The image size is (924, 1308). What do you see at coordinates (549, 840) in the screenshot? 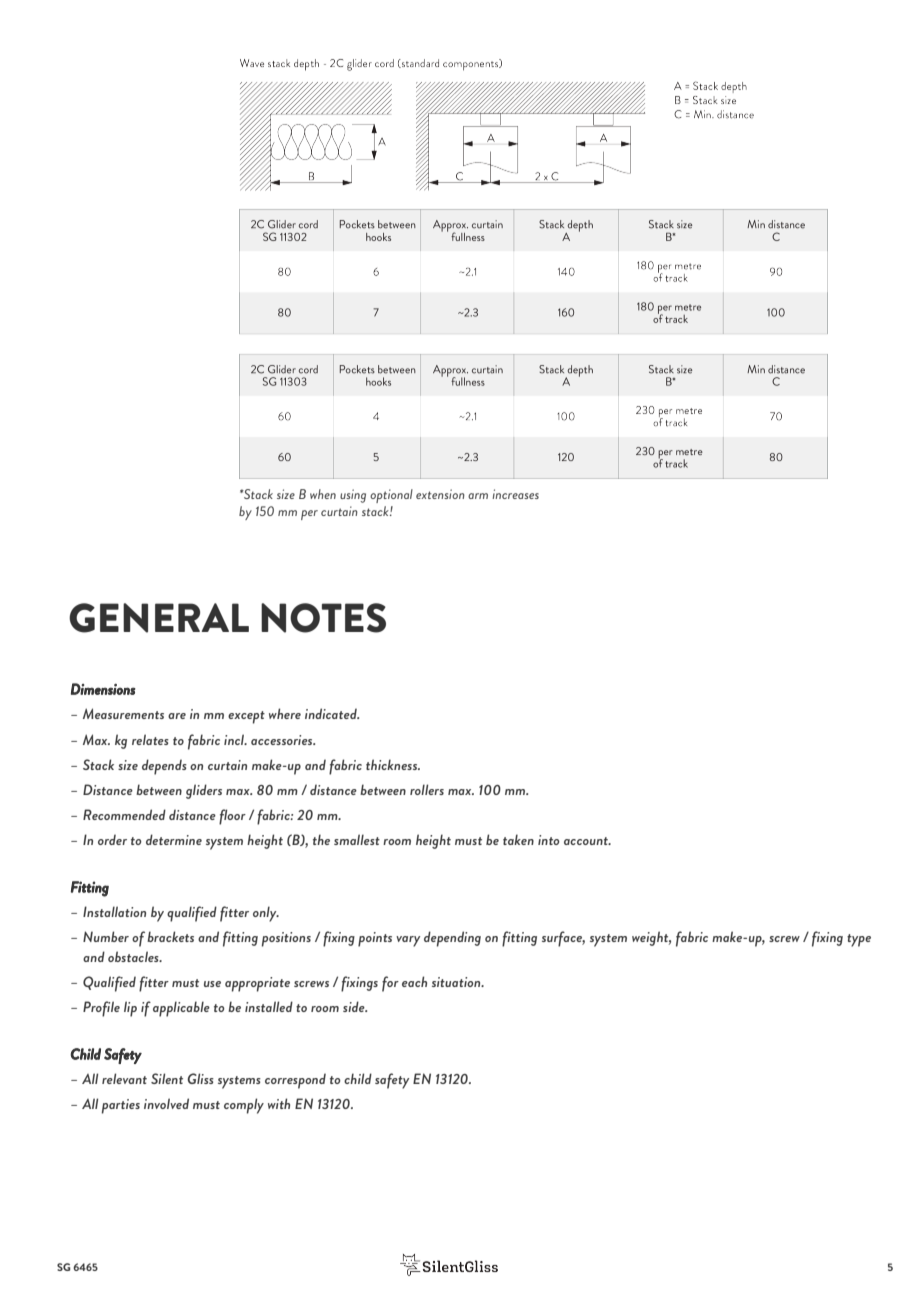
I see `into` at bounding box center [549, 840].
